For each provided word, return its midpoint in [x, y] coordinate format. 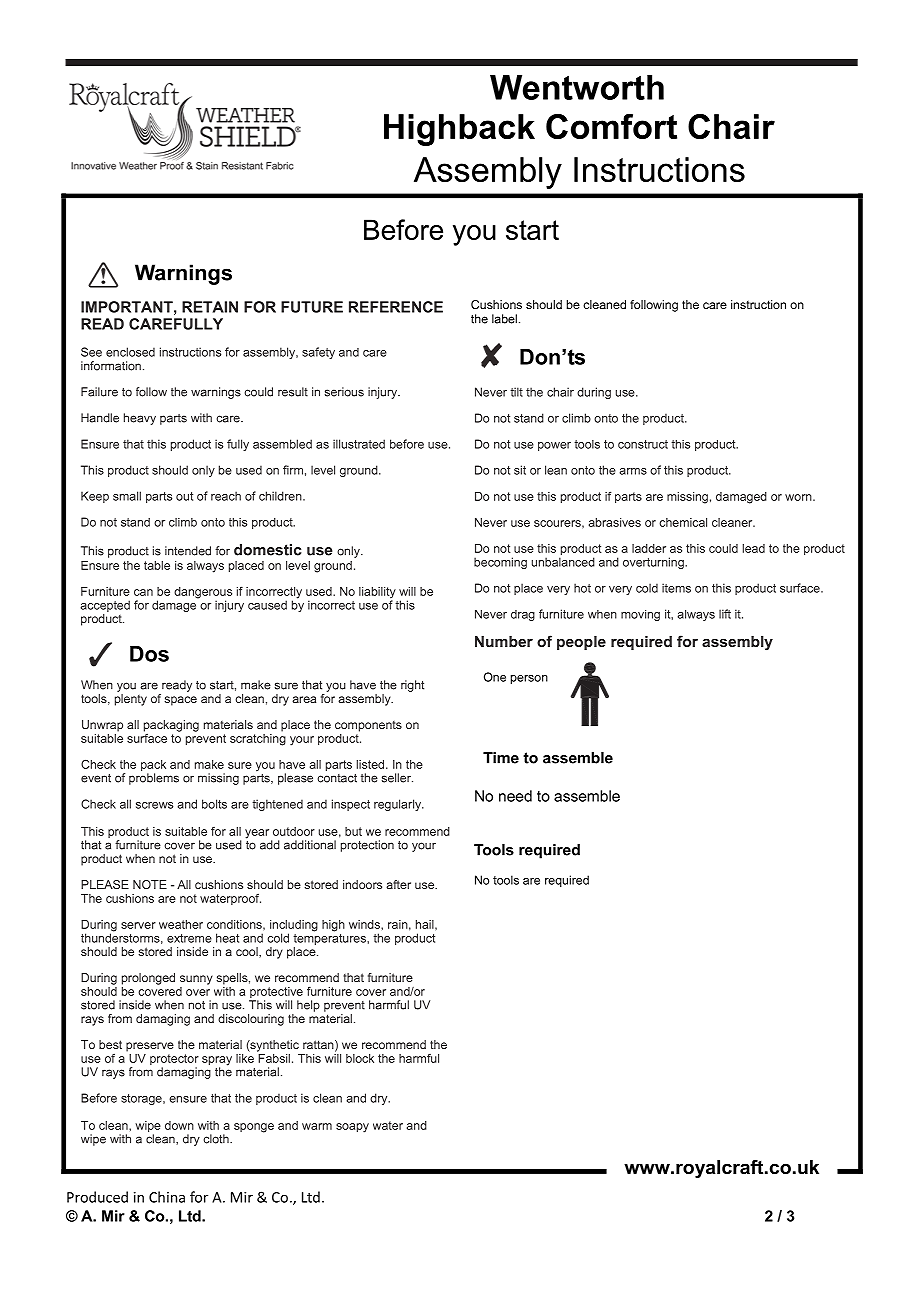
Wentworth [577, 87]
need [515, 796]
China [167, 1197]
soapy [352, 1128]
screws [154, 805]
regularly [398, 805]
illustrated [359, 444]
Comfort [611, 126]
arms [633, 471]
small [127, 496]
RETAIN [210, 307]
